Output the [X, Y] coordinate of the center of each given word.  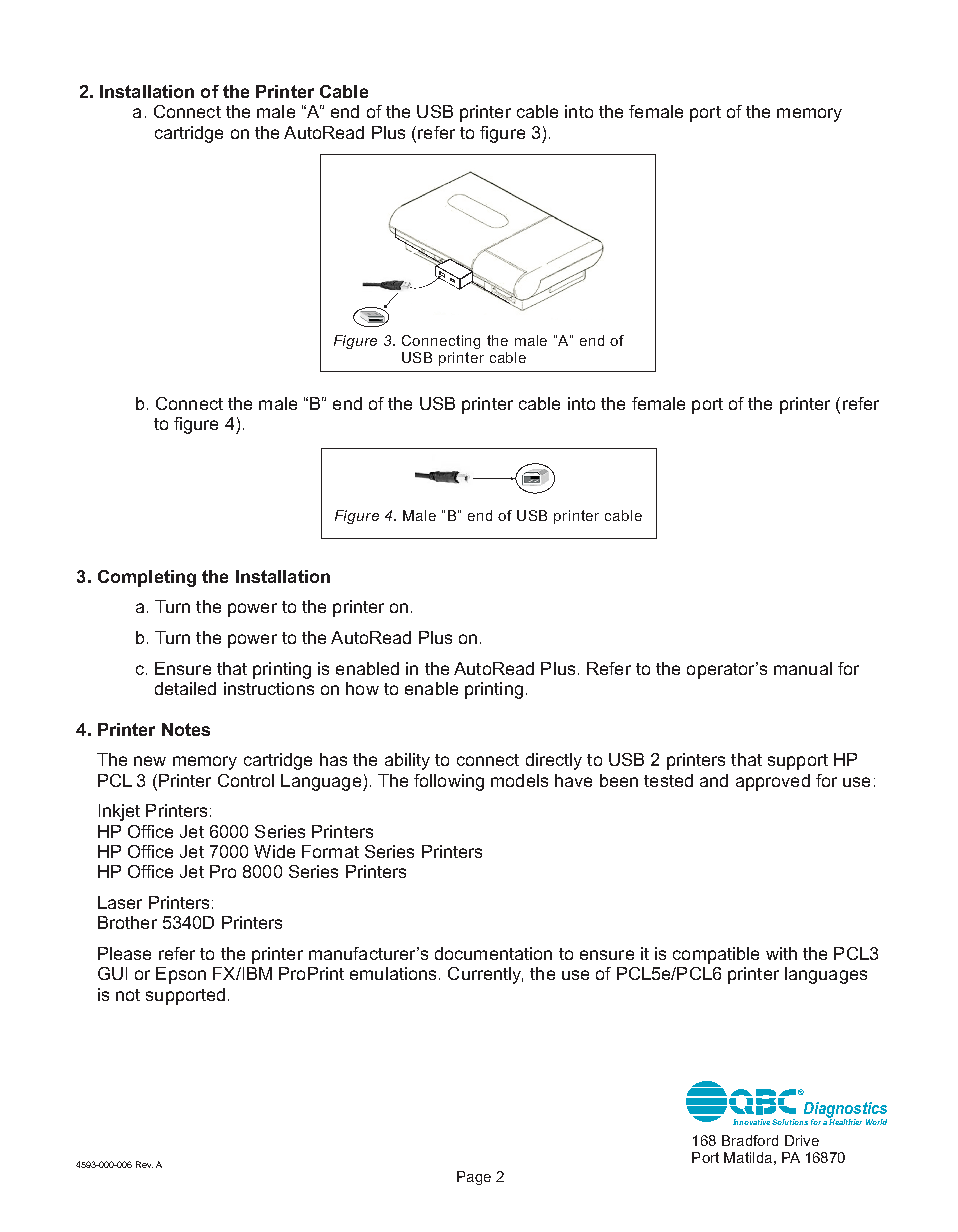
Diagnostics [845, 1111]
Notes [186, 729]
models [519, 780]
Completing [147, 578]
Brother [127, 922]
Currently [485, 975]
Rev [144, 1164]
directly [554, 761]
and [714, 780]
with [781, 953]
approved [773, 782]
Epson [181, 975]
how [362, 688]
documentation [493, 953]
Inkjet [119, 812]
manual [803, 668]
